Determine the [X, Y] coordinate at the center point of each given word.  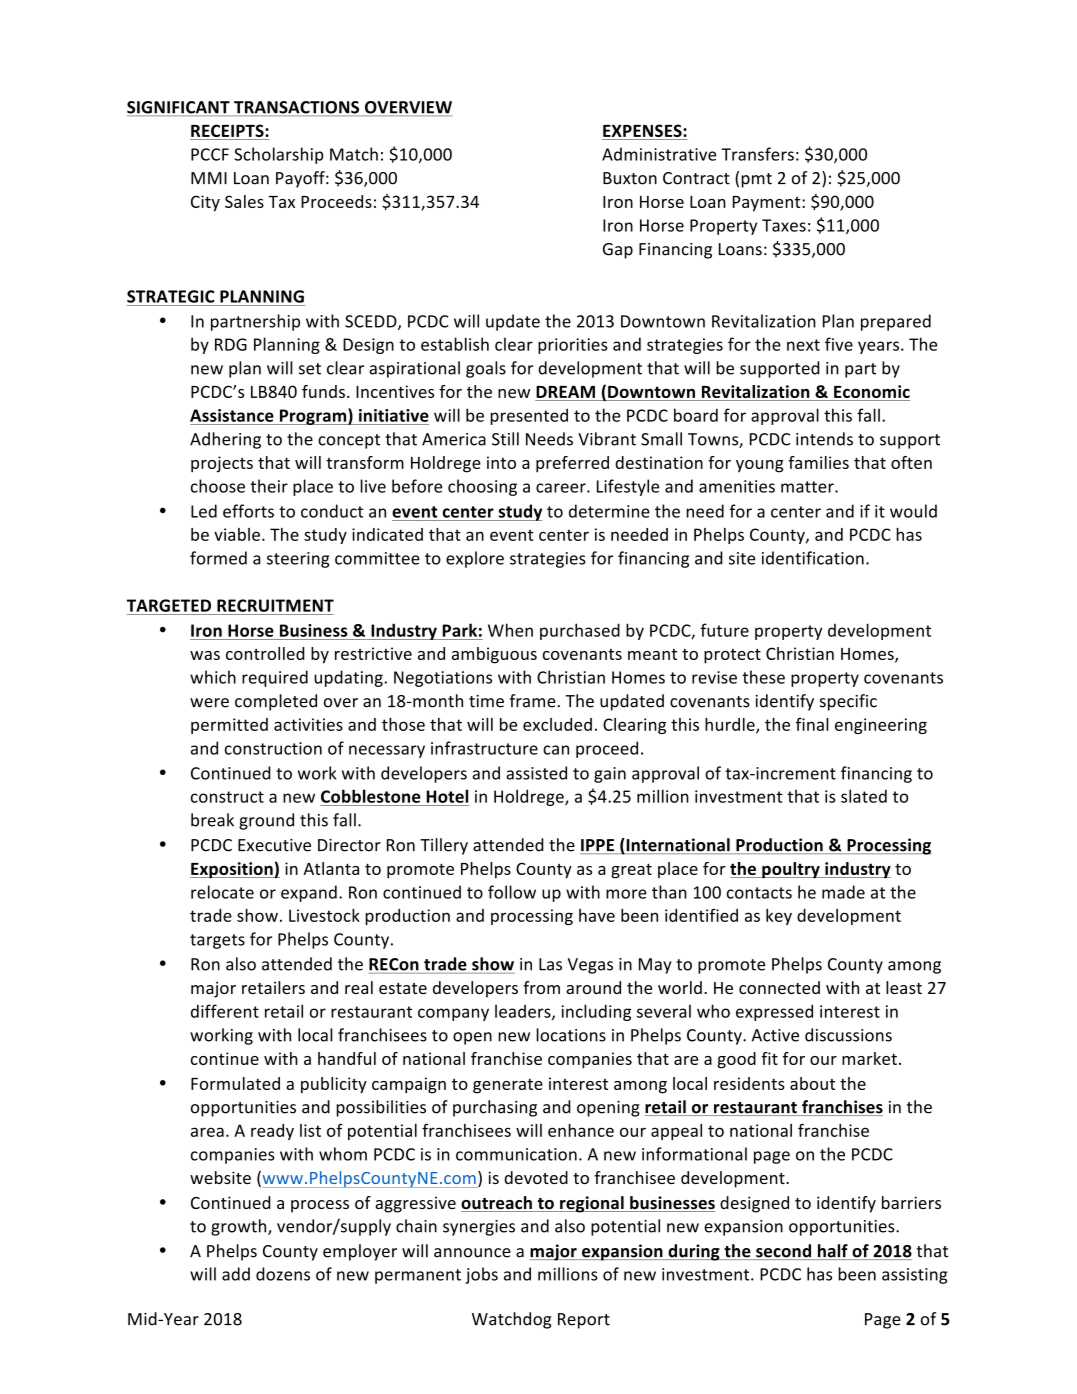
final [812, 724]
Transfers [758, 154]
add [236, 1274]
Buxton [630, 178]
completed [276, 702]
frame [533, 701]
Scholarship [279, 155]
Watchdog [511, 1320]
